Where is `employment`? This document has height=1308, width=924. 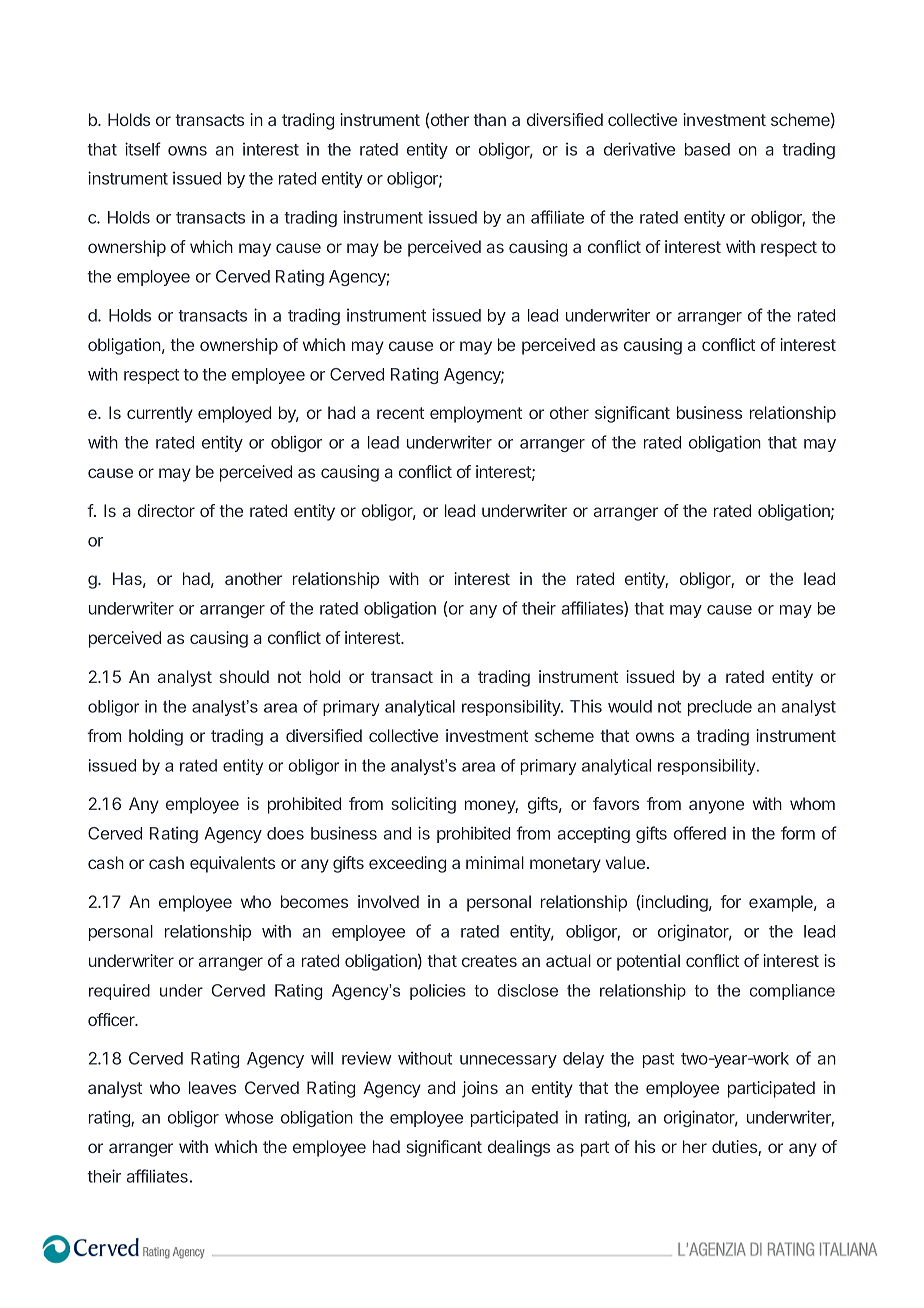 employment is located at coordinates (476, 414).
